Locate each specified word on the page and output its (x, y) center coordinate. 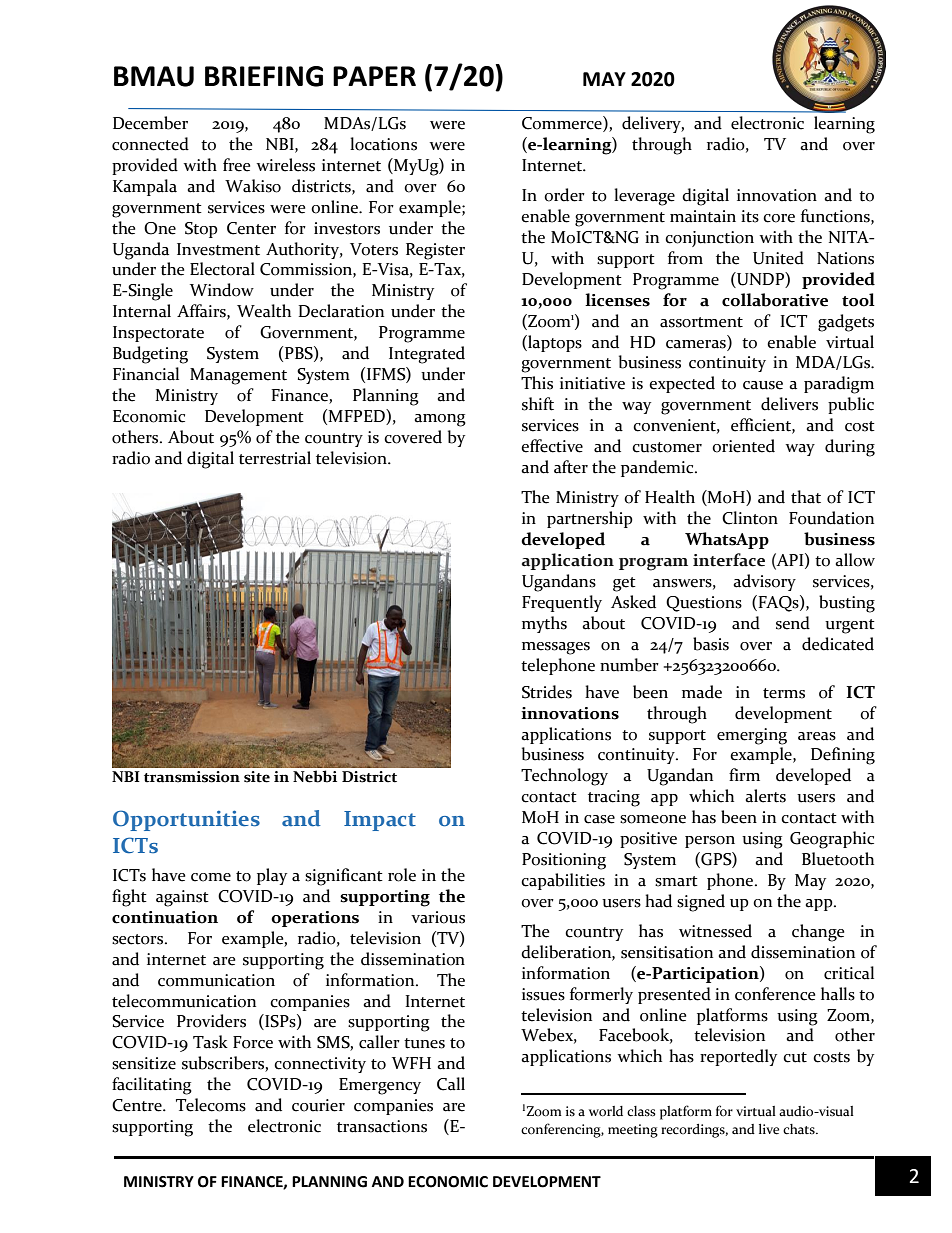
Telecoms (211, 1105)
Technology (564, 777)
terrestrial (275, 458)
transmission (192, 777)
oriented (743, 446)
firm (744, 774)
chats (800, 1129)
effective (552, 446)
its (750, 216)
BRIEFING (264, 76)
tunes (424, 1043)
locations (383, 144)
